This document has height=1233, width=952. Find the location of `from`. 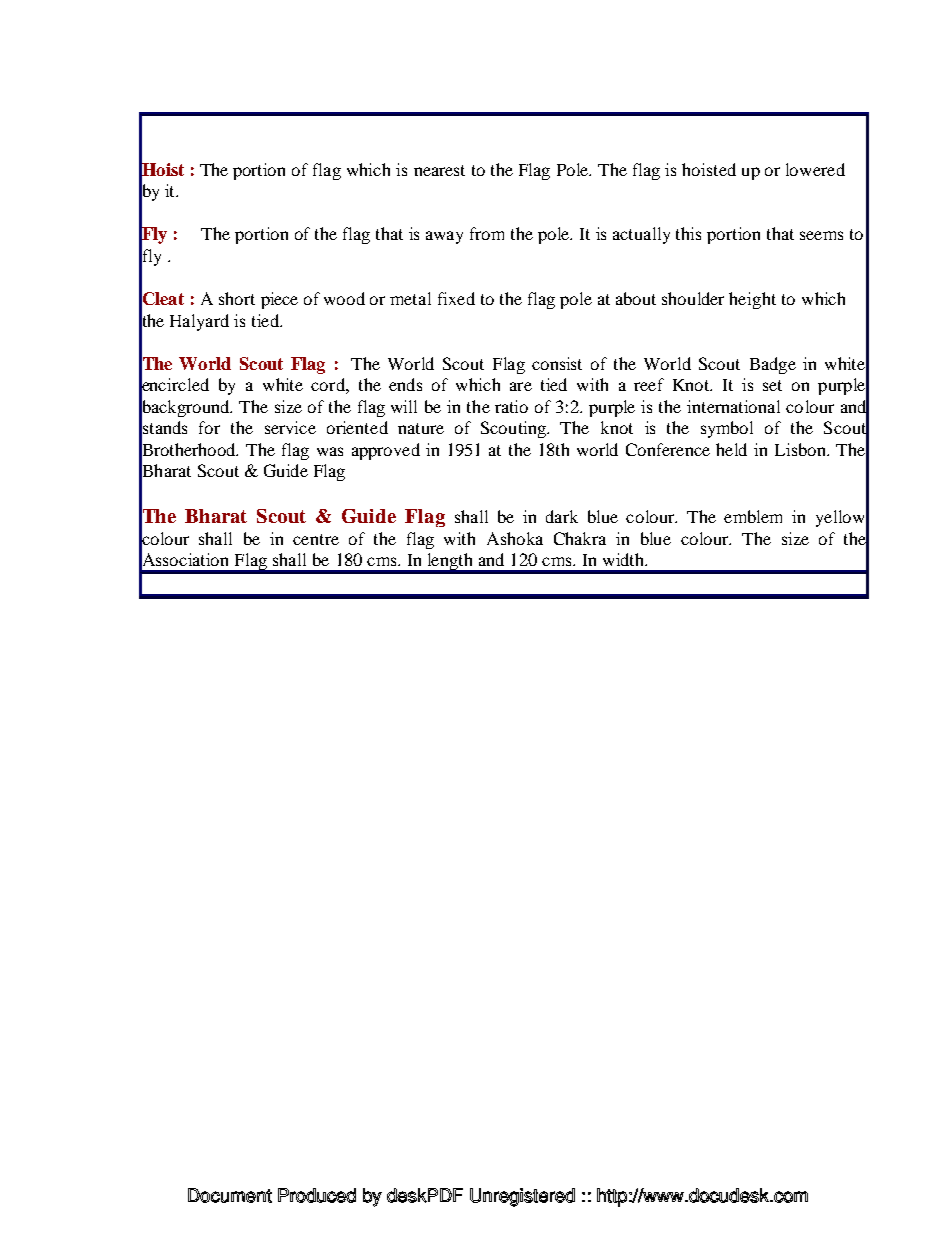

from is located at coordinates (487, 233).
